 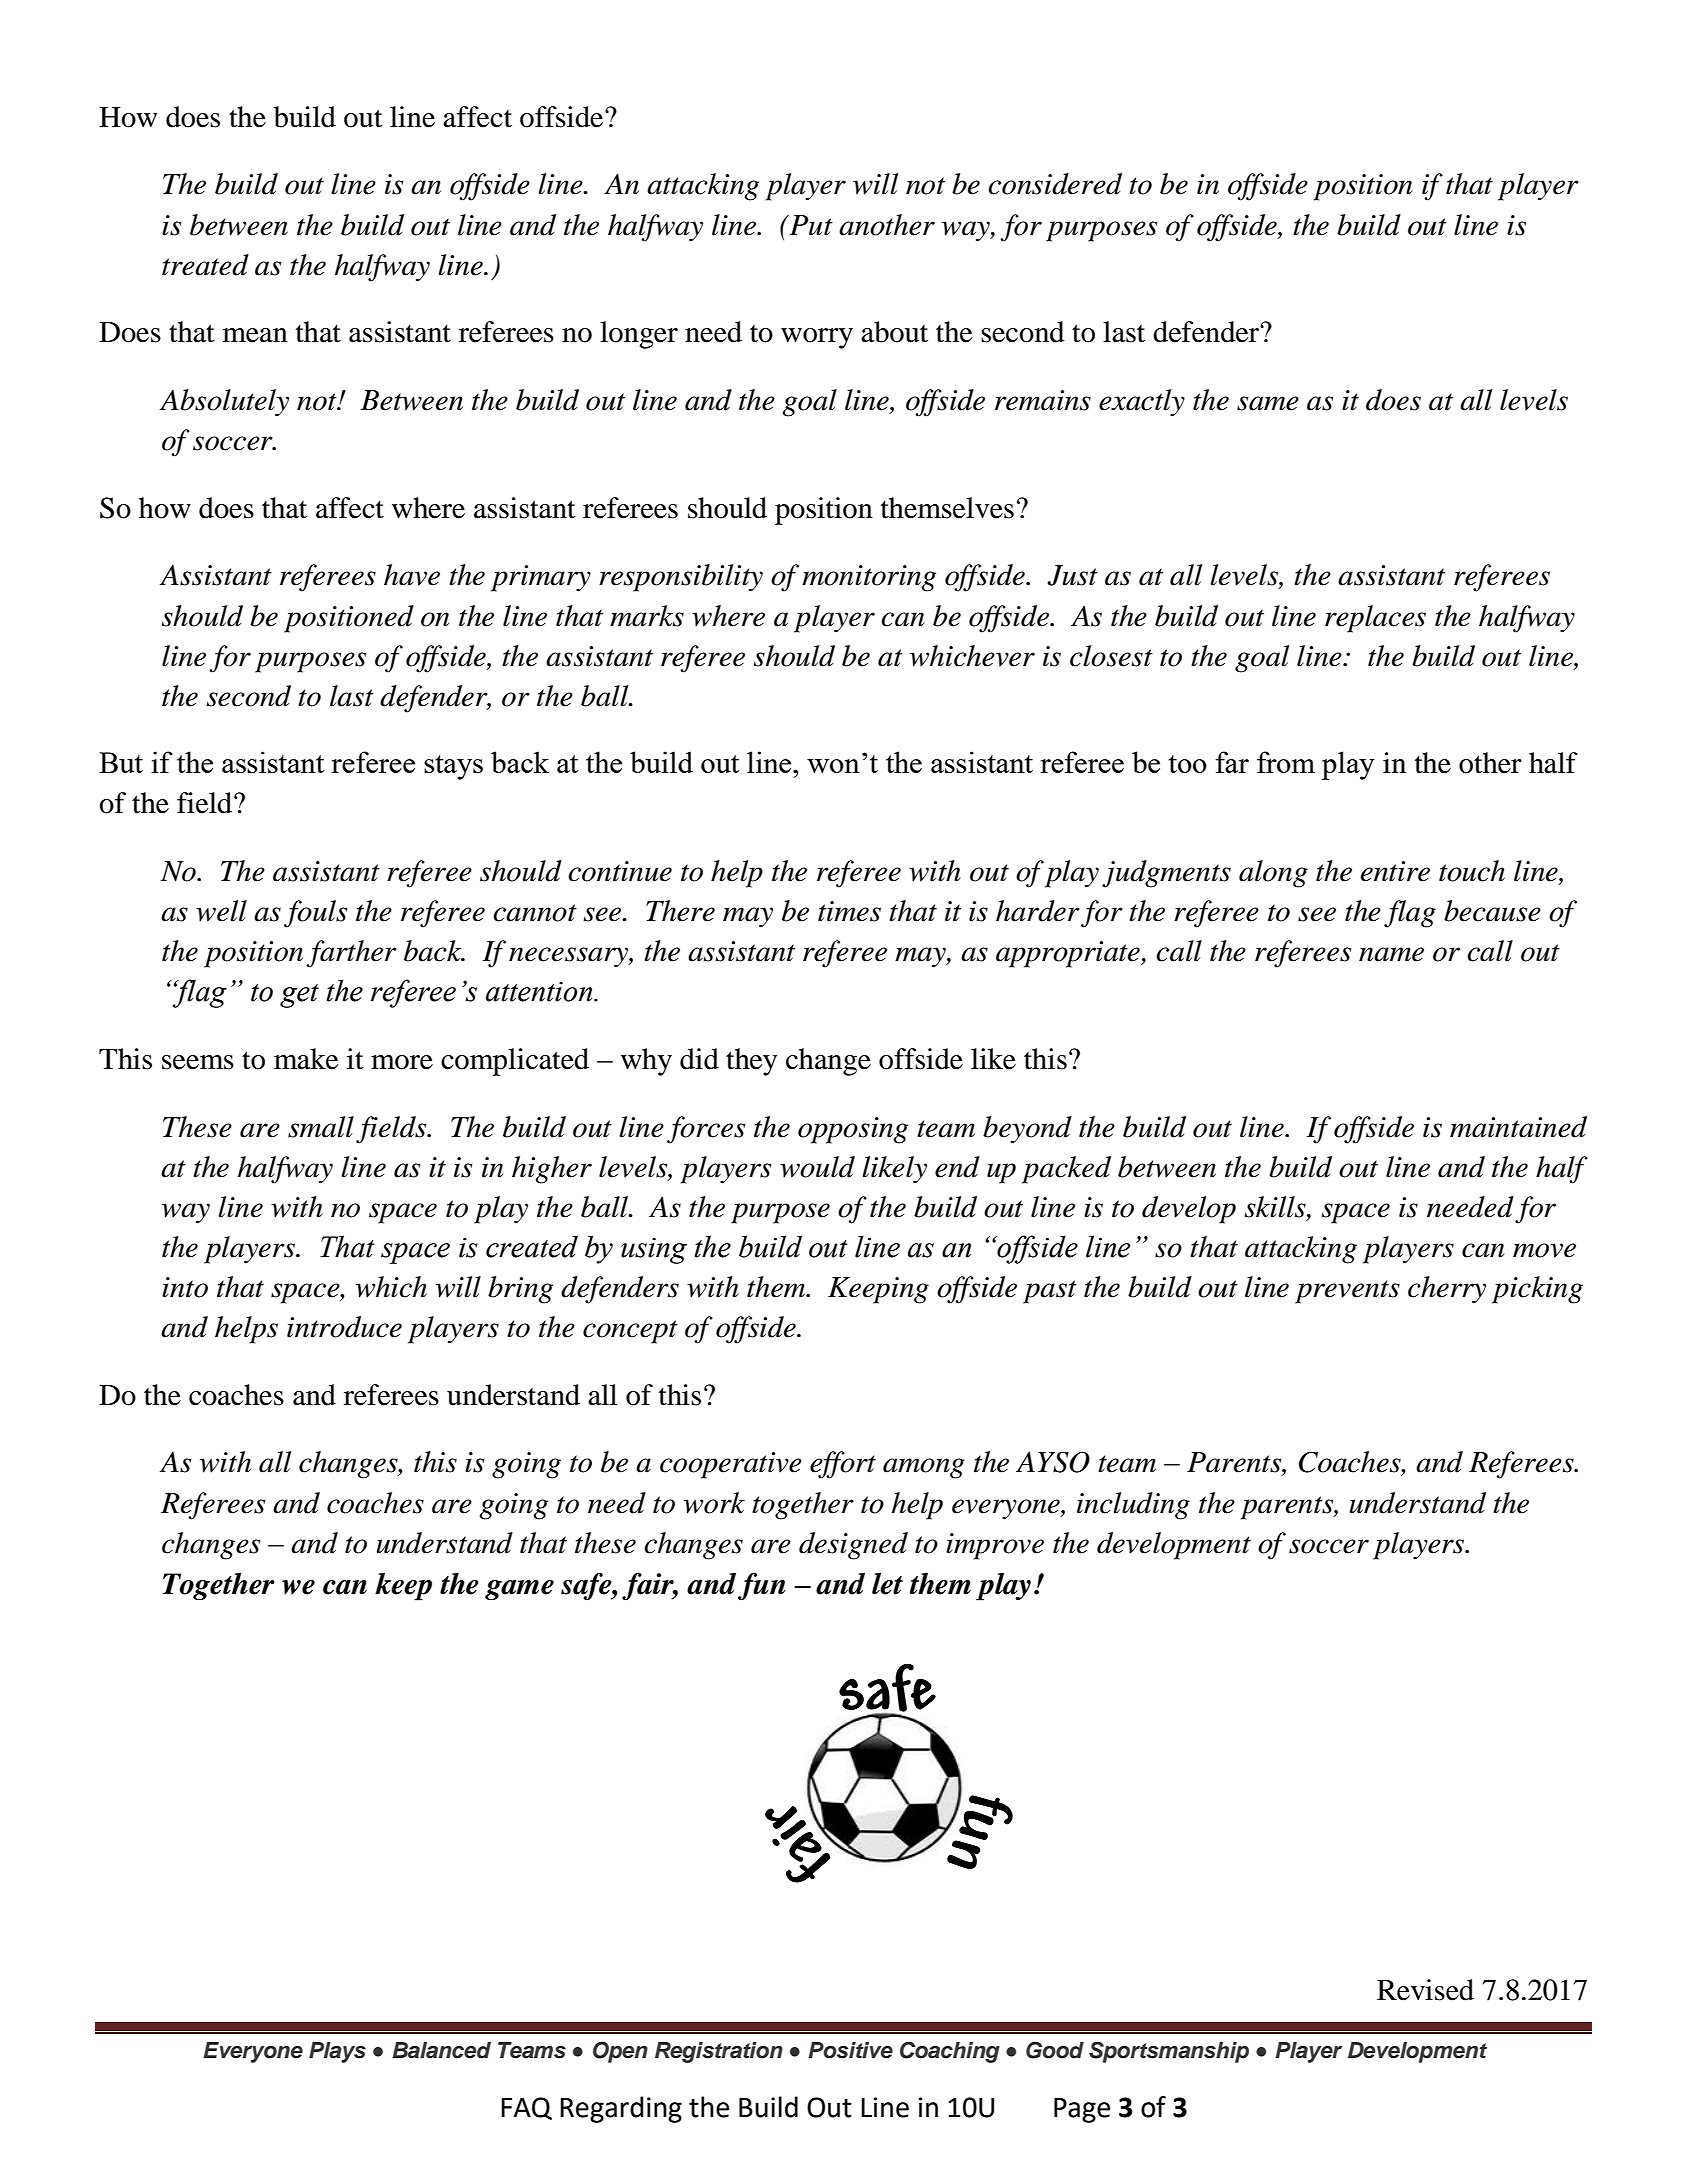 I want to click on Put, so click(x=810, y=225).
